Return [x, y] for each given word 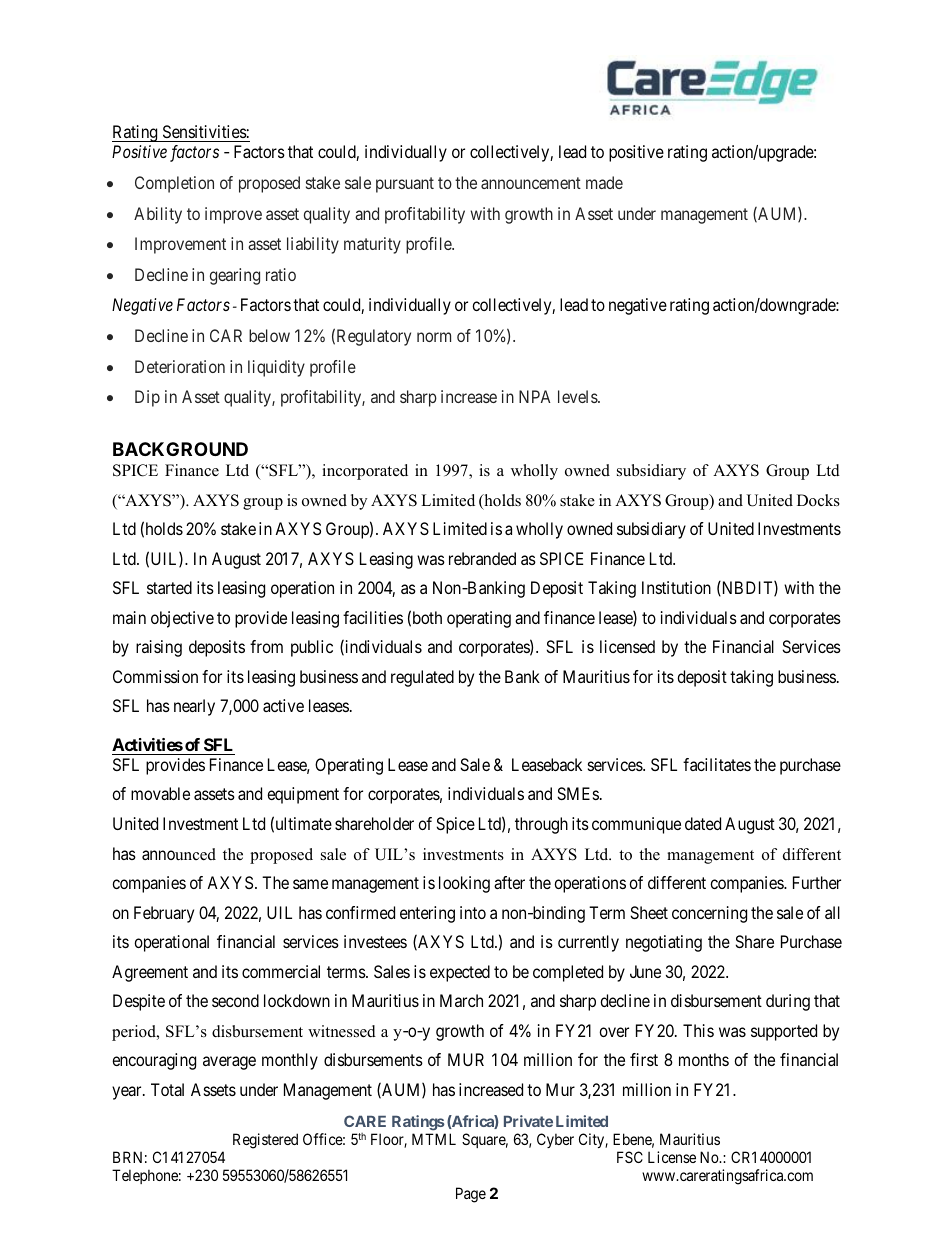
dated [703, 823]
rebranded [482, 558]
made [604, 182]
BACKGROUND [180, 449]
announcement [531, 183]
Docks [818, 500]
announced [179, 854]
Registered [265, 1141]
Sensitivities [205, 131]
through [541, 825]
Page [471, 1195]
